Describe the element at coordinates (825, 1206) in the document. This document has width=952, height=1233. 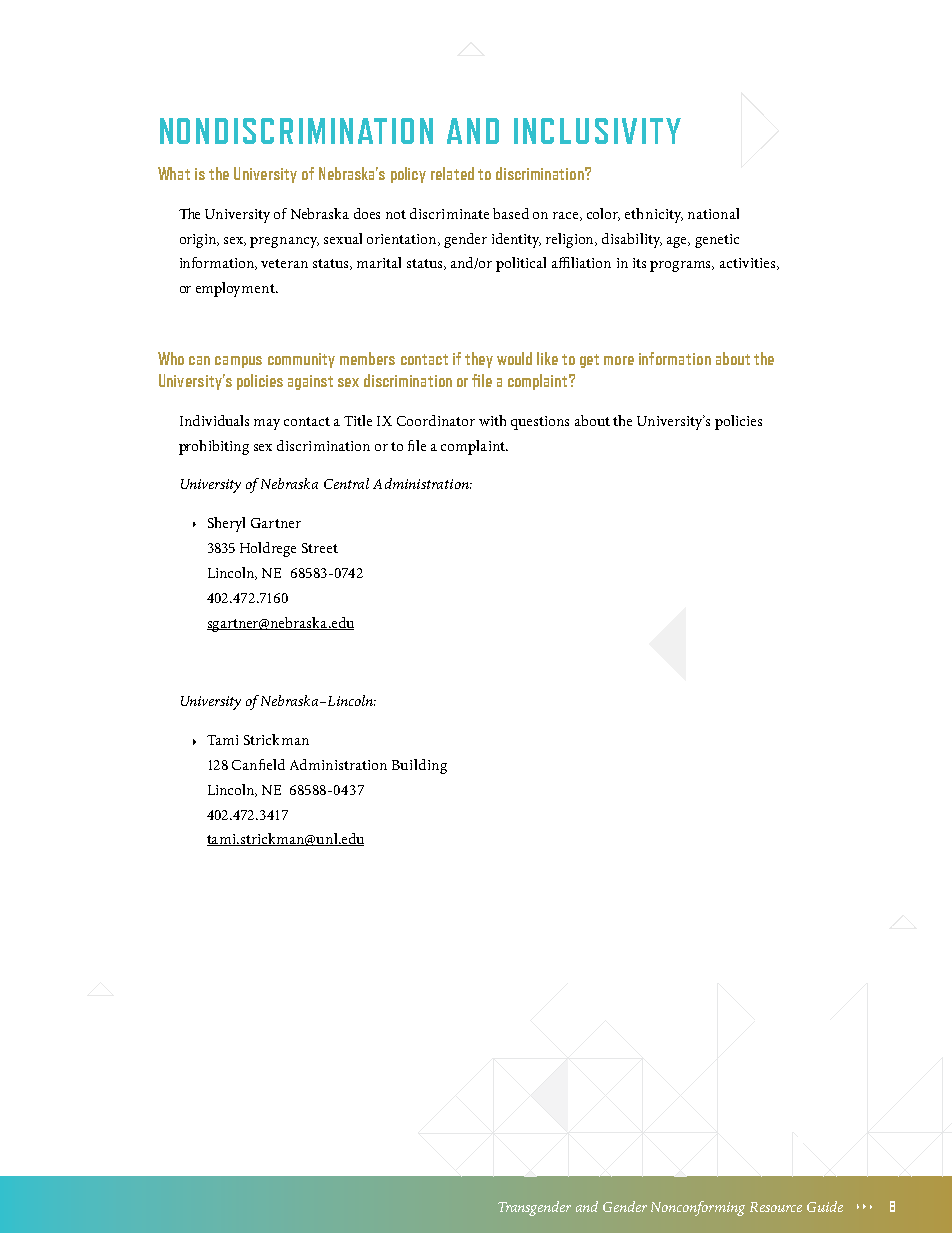
I see `Guide` at that location.
